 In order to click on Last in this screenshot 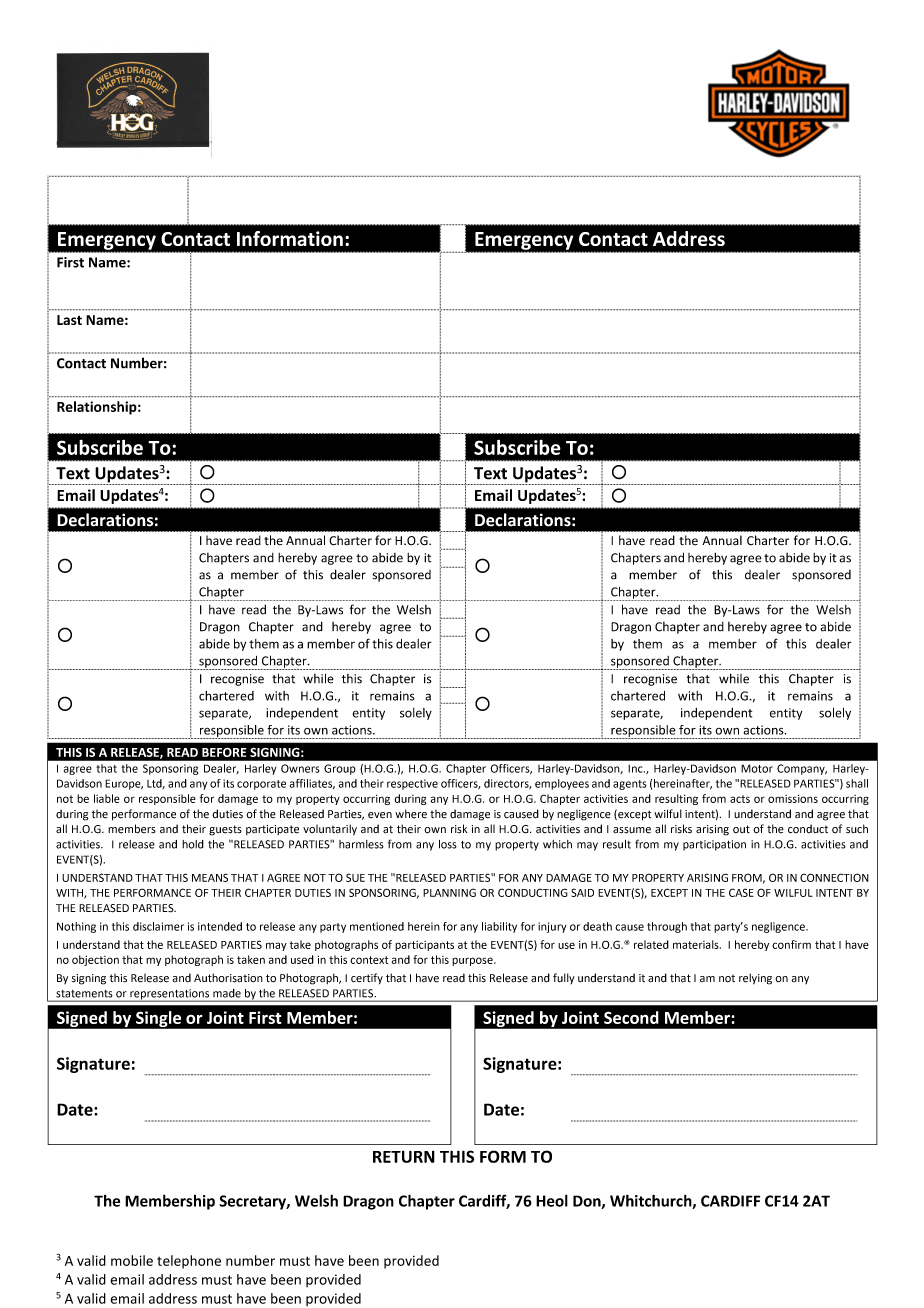, I will do `click(69, 320)`.
